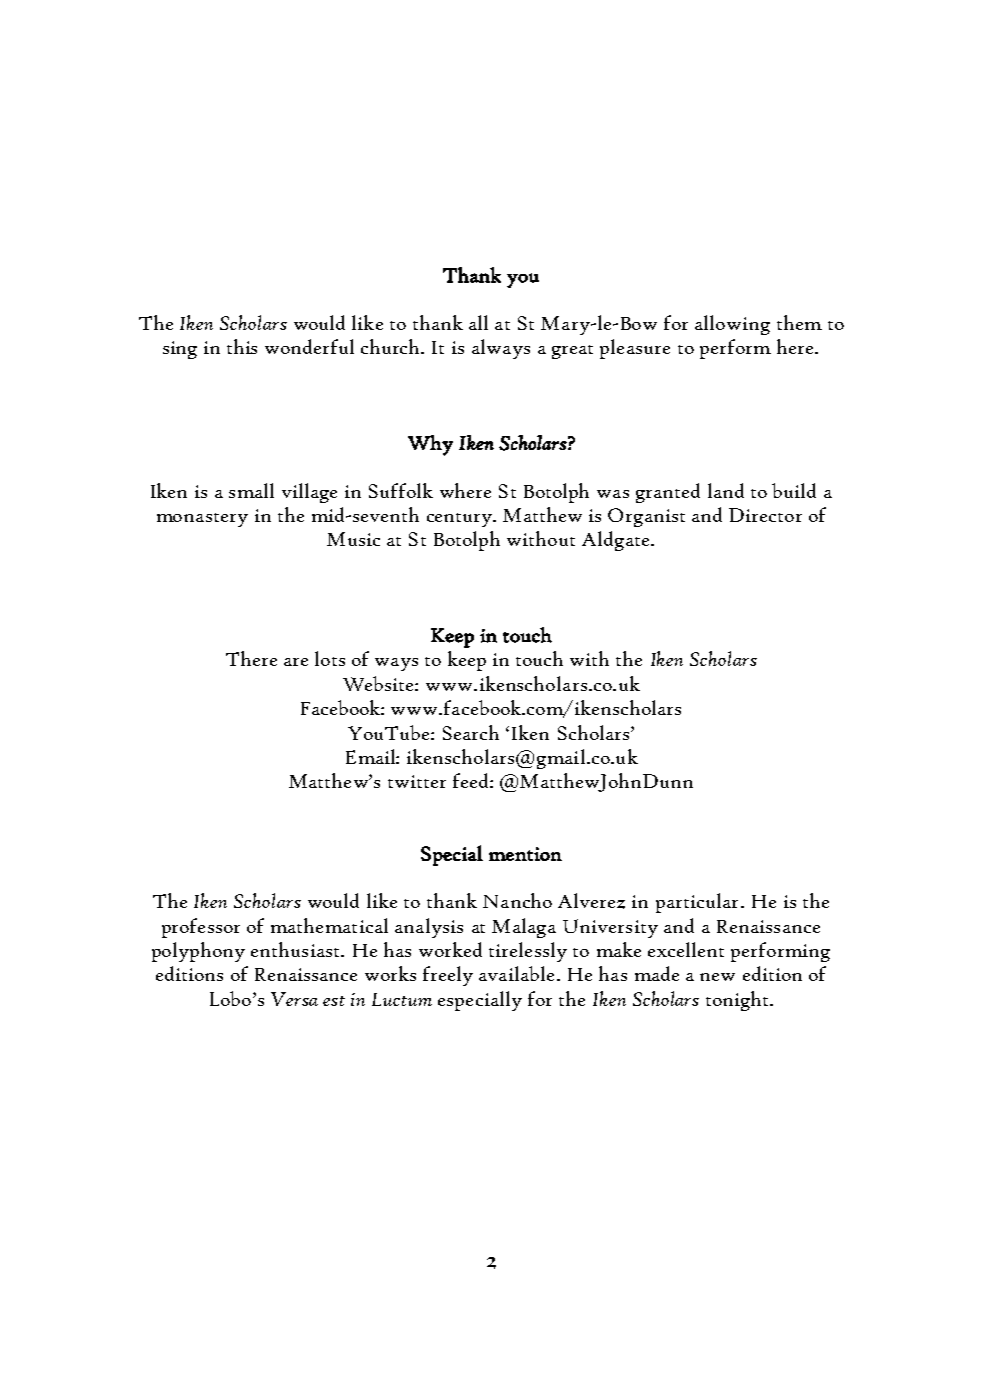 The height and width of the image is (1388, 982). Describe the element at coordinates (572, 352) in the image. I see `great` at that location.
